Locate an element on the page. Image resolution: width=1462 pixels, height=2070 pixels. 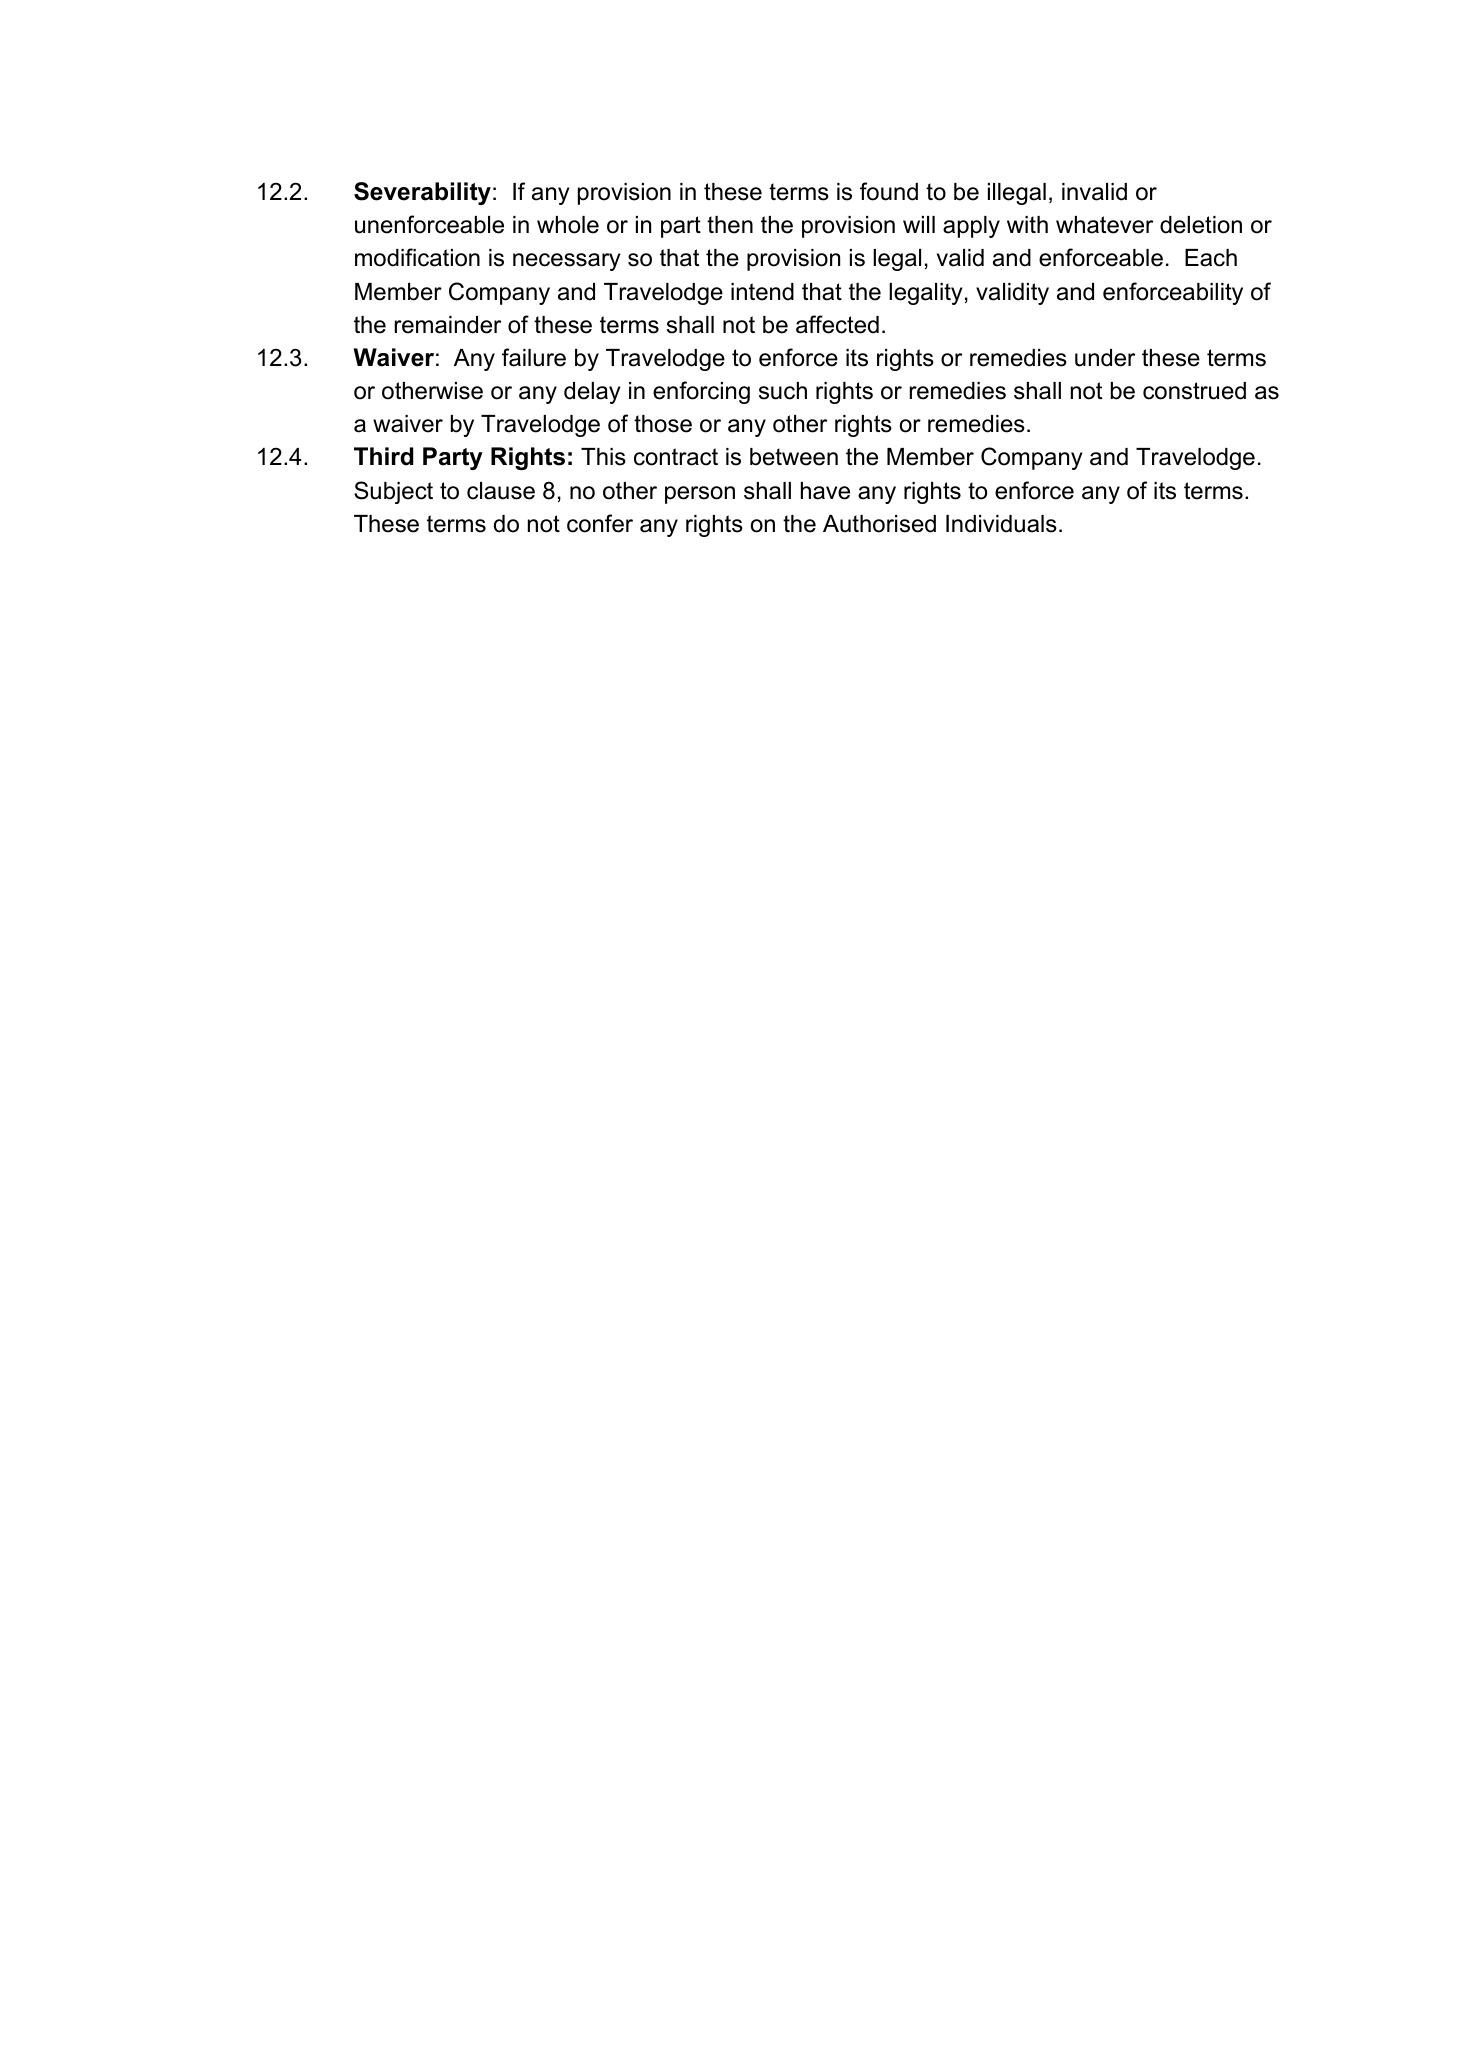
intend is located at coordinates (762, 292).
